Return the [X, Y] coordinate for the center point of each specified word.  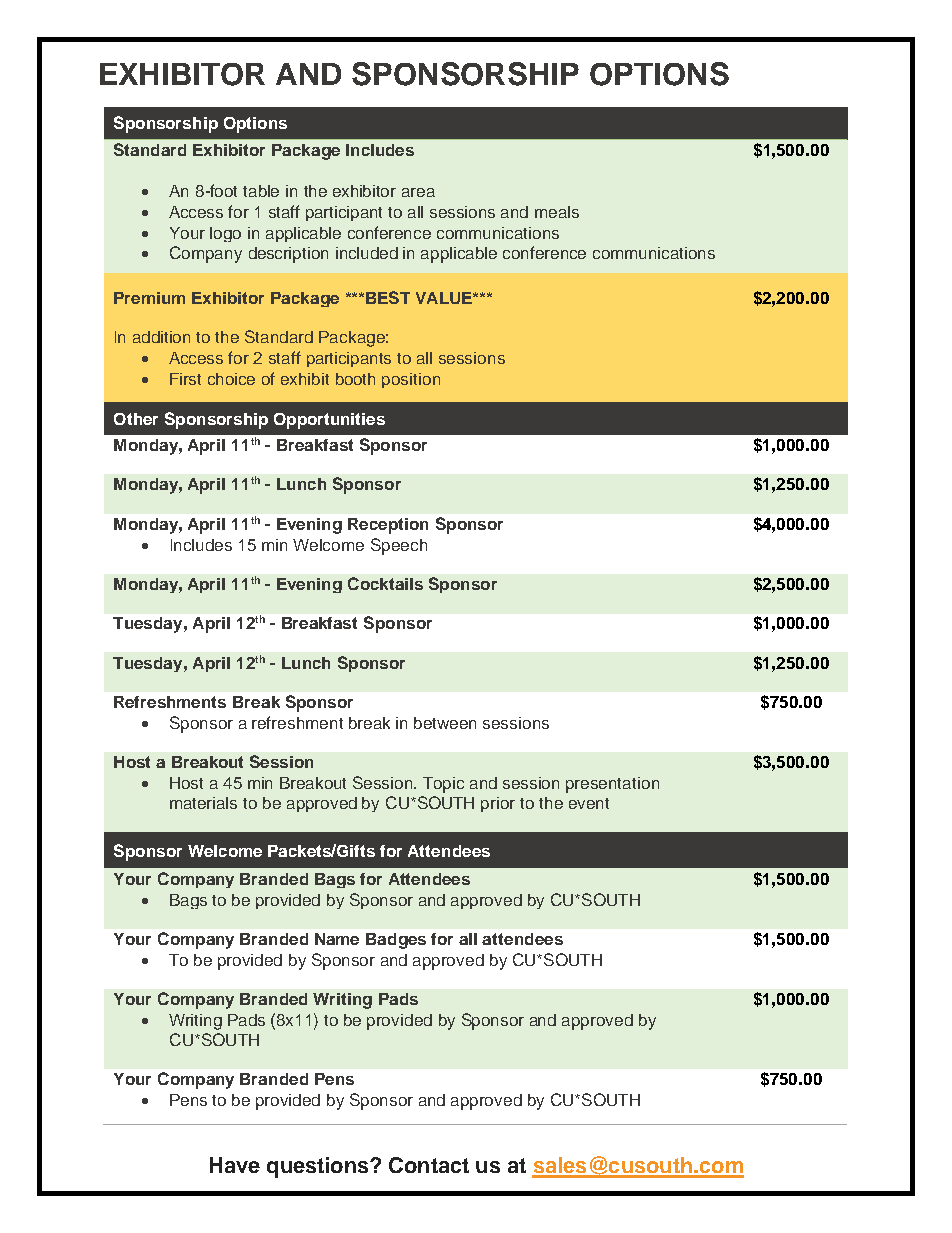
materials [203, 803]
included [367, 253]
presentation [612, 785]
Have [235, 1165]
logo [225, 234]
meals [557, 212]
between [445, 723]
